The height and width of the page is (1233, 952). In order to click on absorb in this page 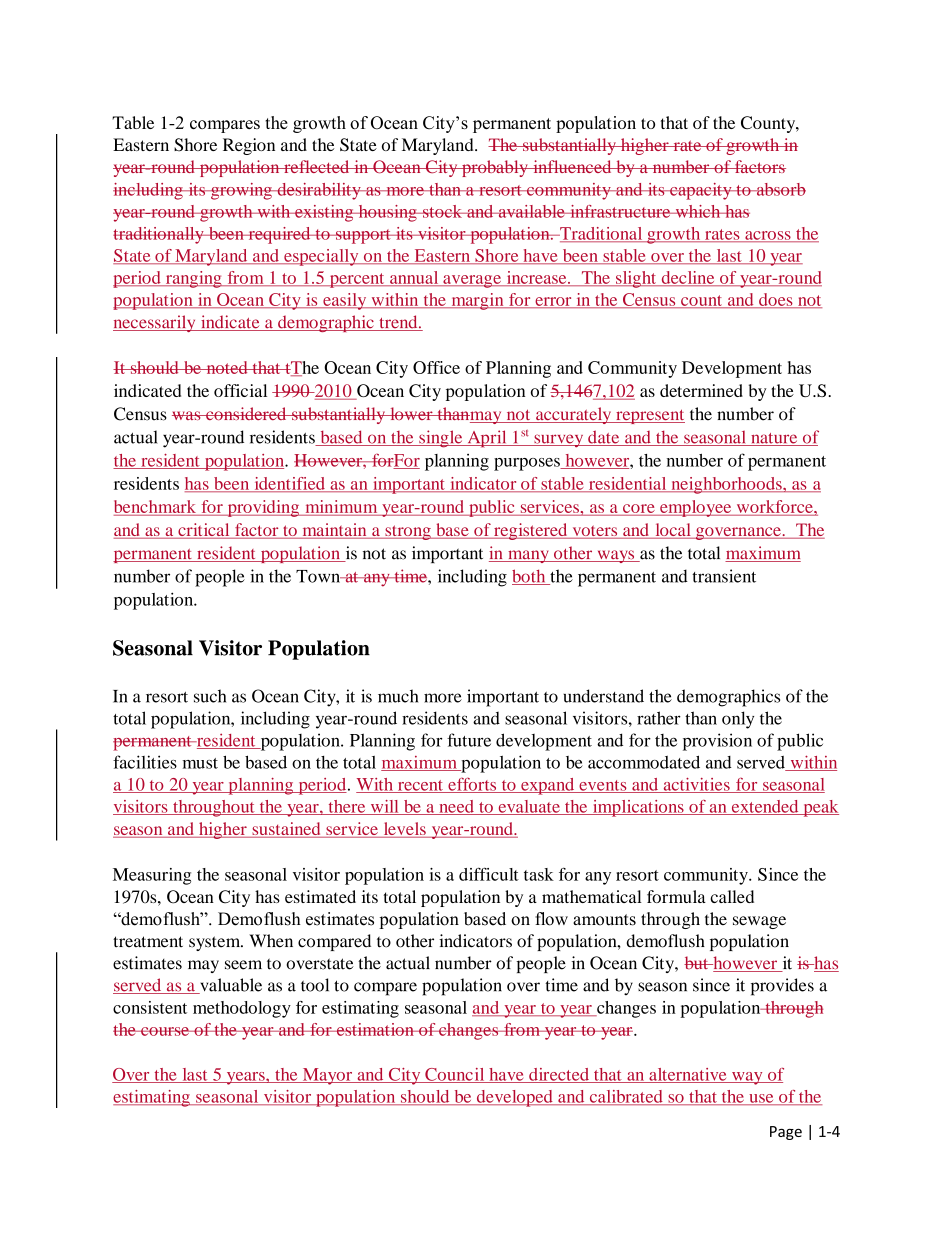, I will do `click(780, 189)`.
